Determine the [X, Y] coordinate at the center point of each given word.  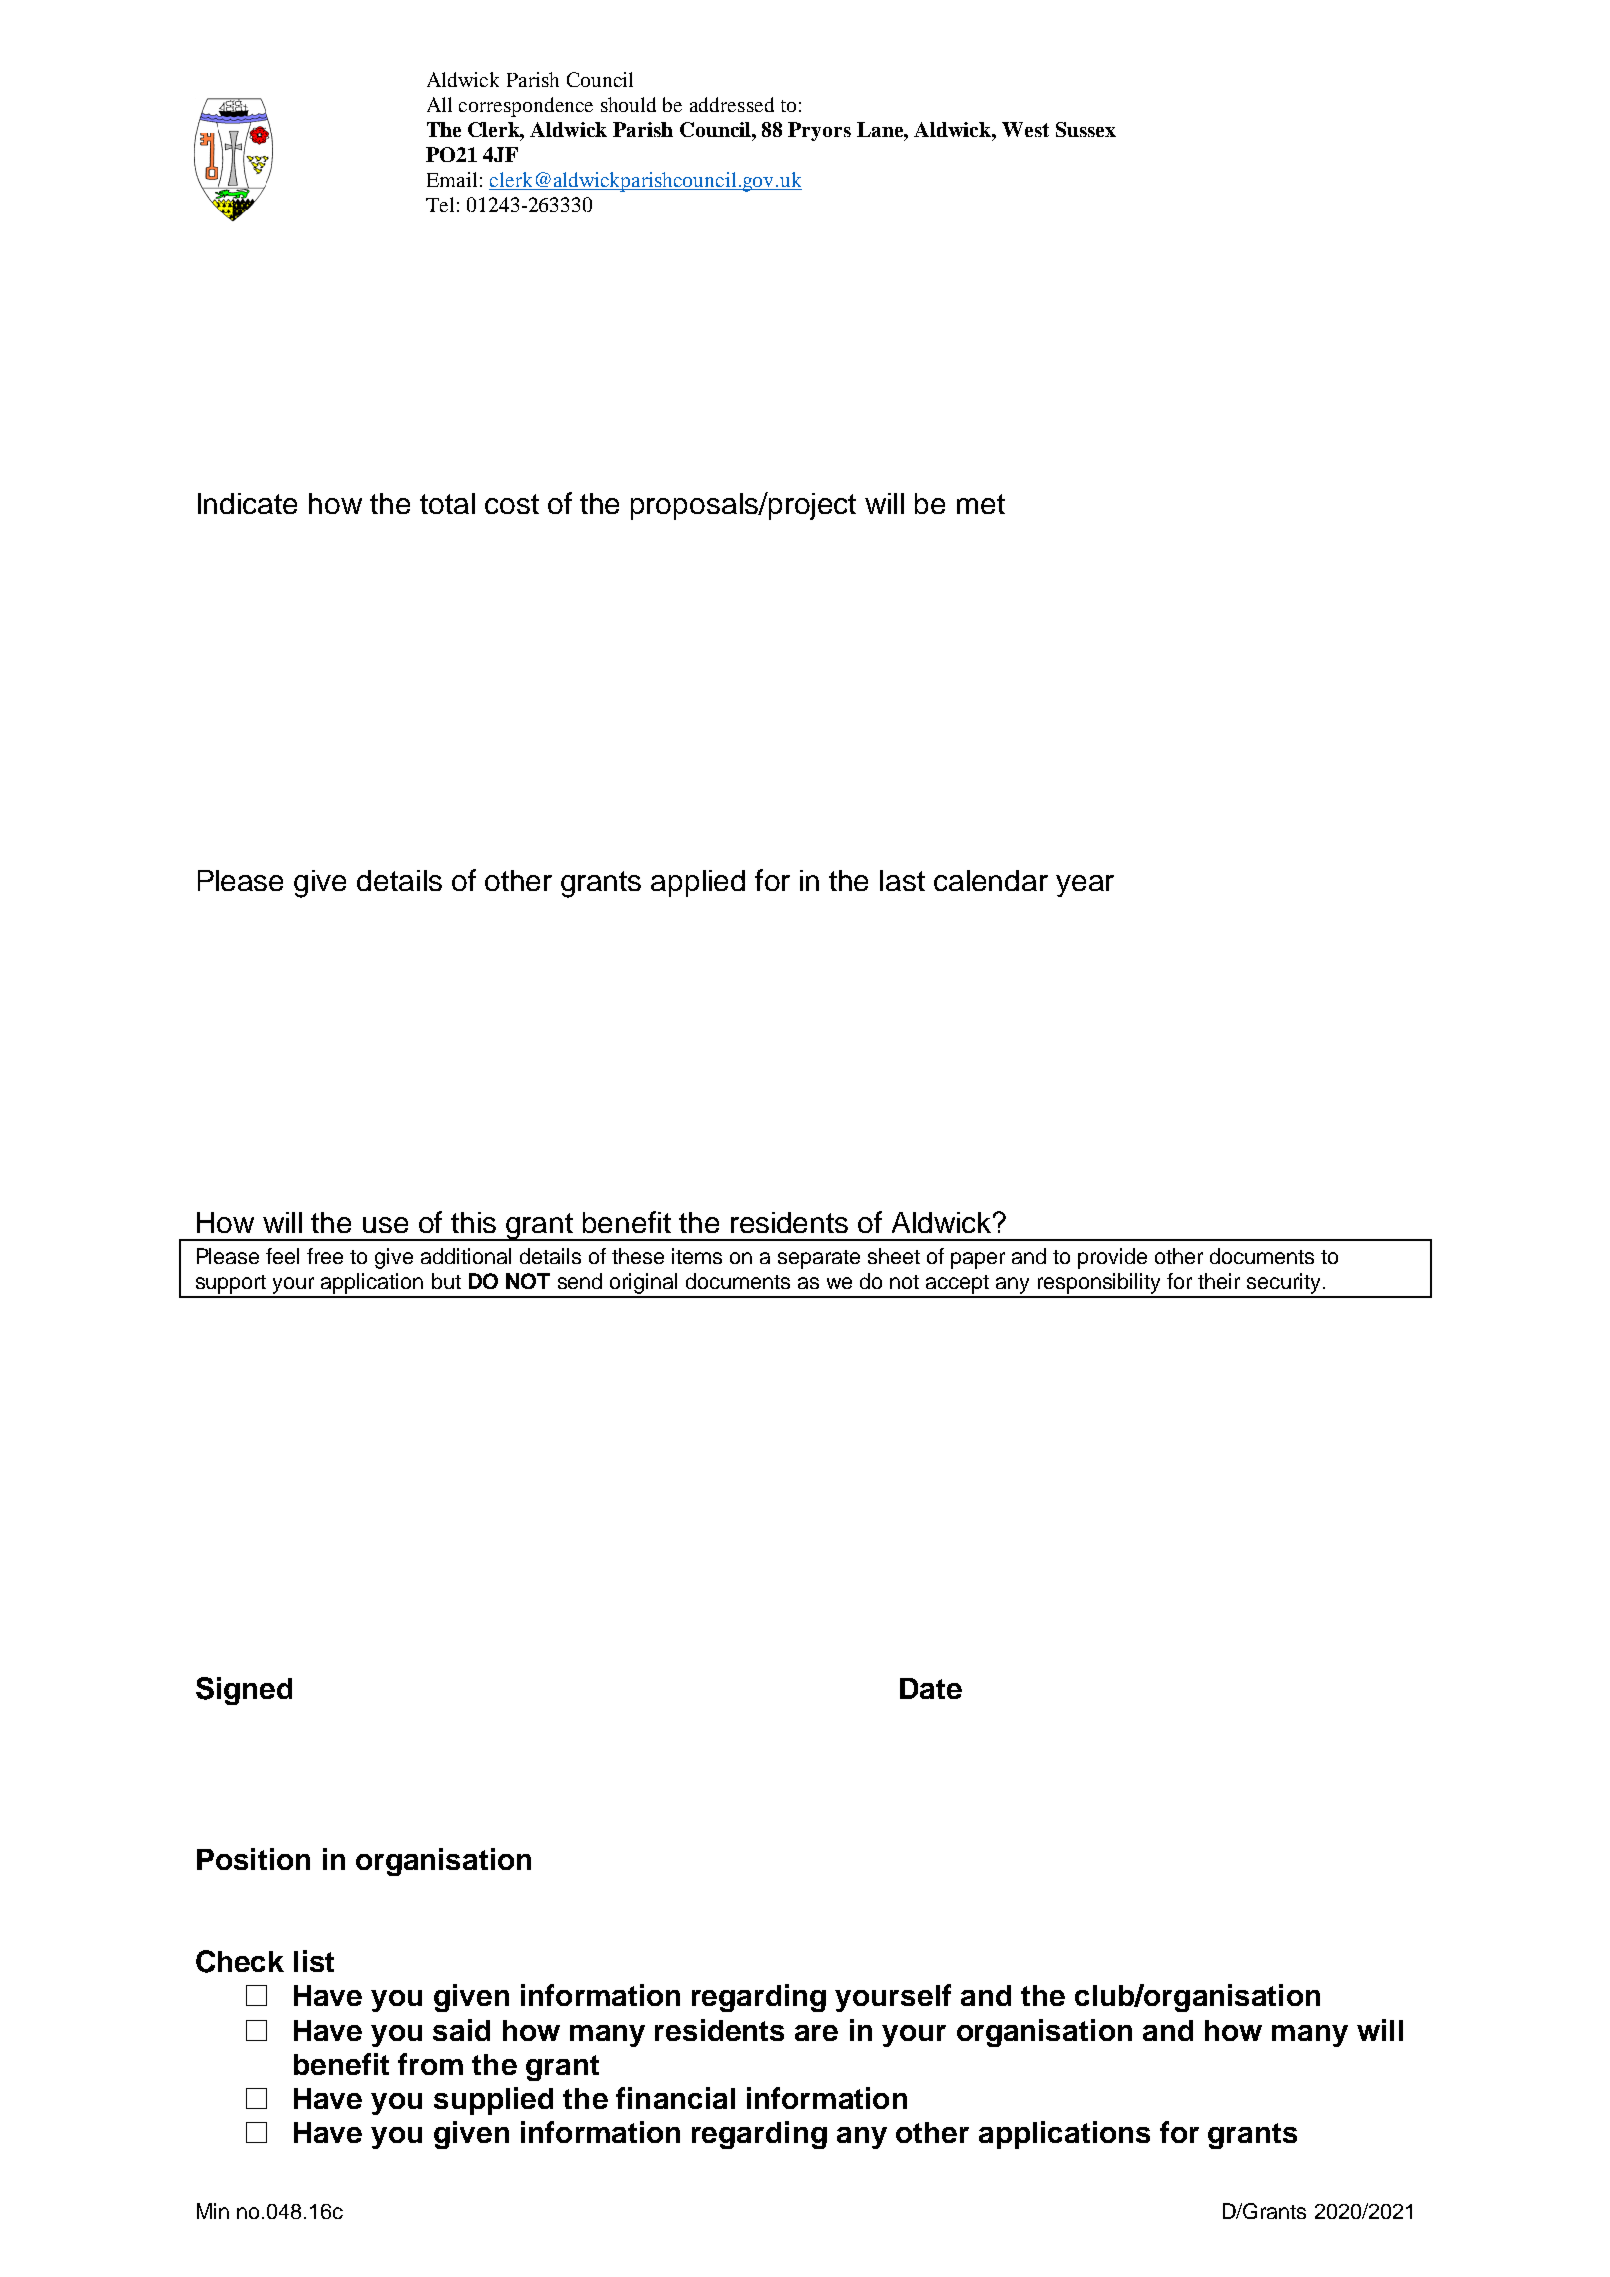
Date [931, 1688]
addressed [732, 104]
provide [1112, 1258]
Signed [244, 1691]
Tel [440, 204]
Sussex [1086, 129]
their [1219, 1281]
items [697, 1256]
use [385, 1225]
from [430, 2064]
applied [698, 883]
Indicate [247, 503]
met [981, 504]
